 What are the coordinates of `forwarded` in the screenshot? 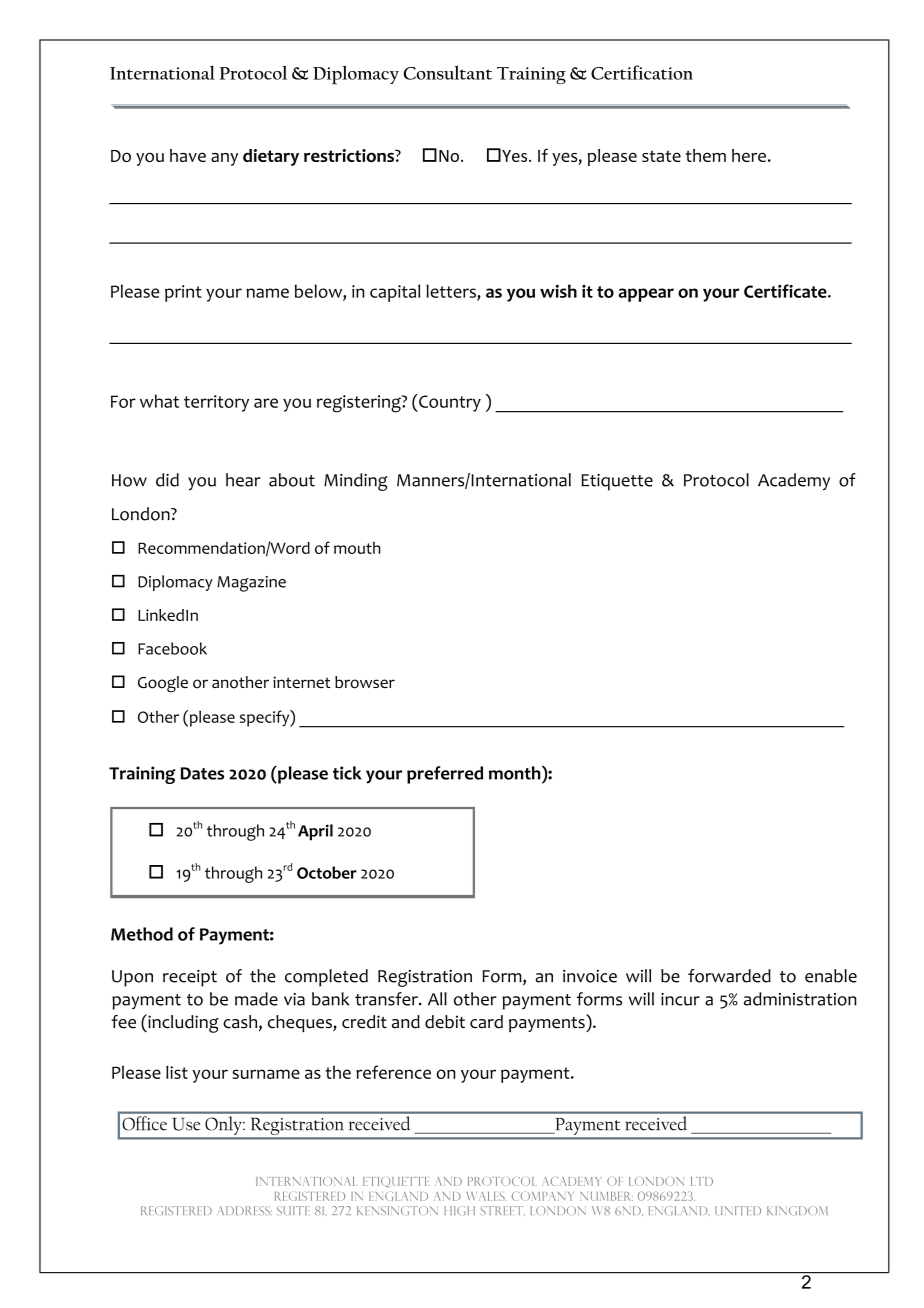 It's located at (729, 976).
